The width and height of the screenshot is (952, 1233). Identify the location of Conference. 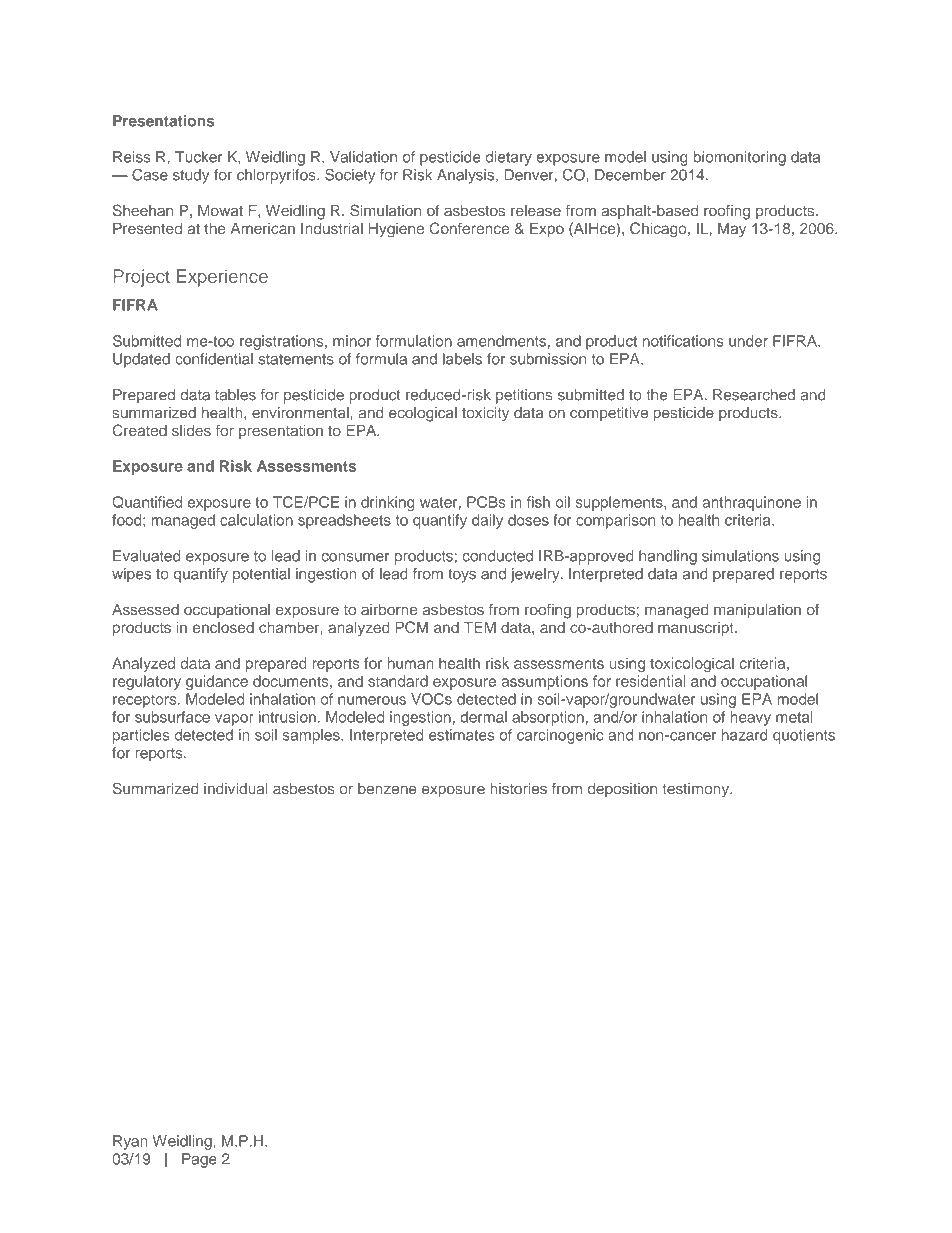
(469, 228).
